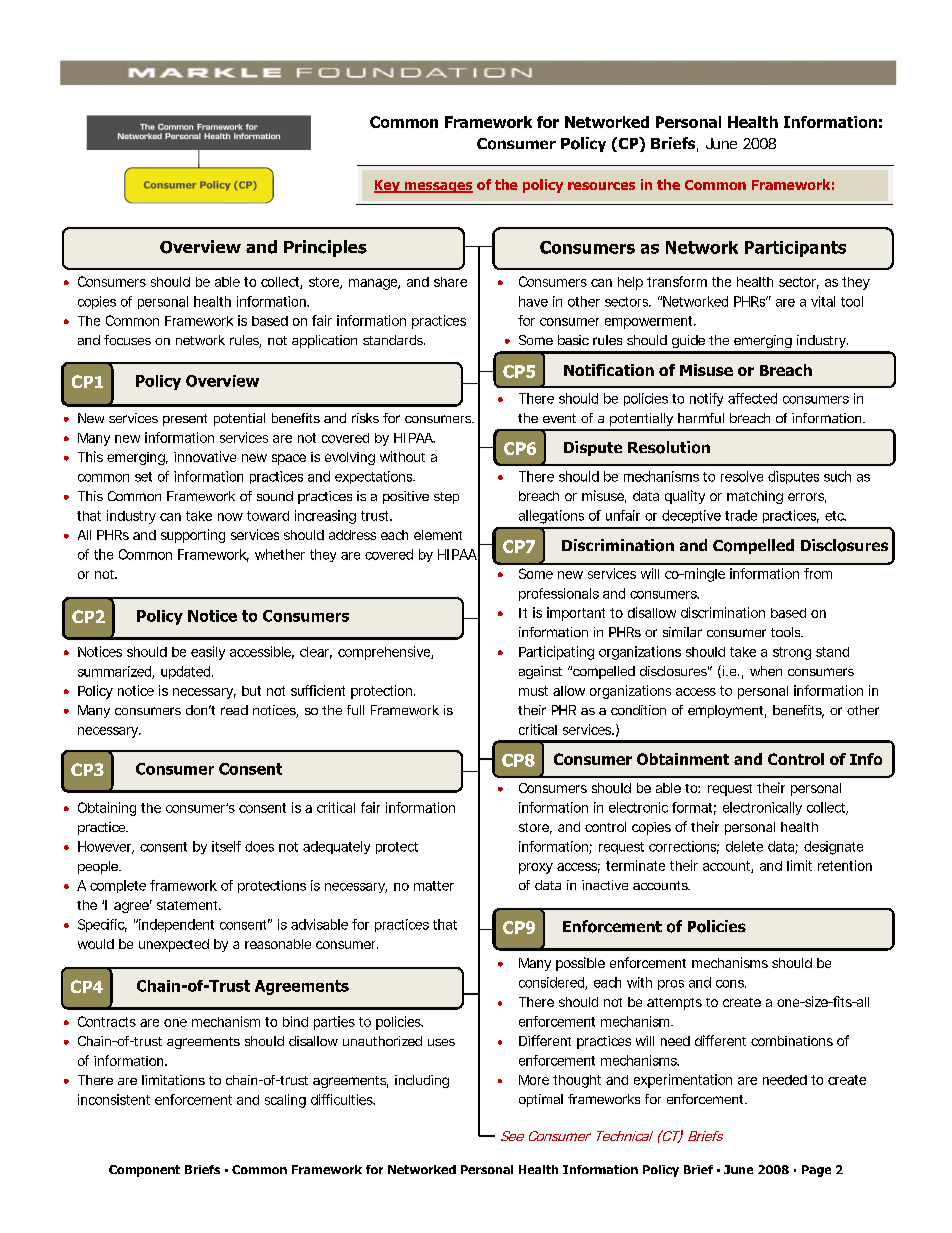 The width and height of the screenshot is (952, 1233). Describe the element at coordinates (541, 1100) in the screenshot. I see `optimal` at that location.
